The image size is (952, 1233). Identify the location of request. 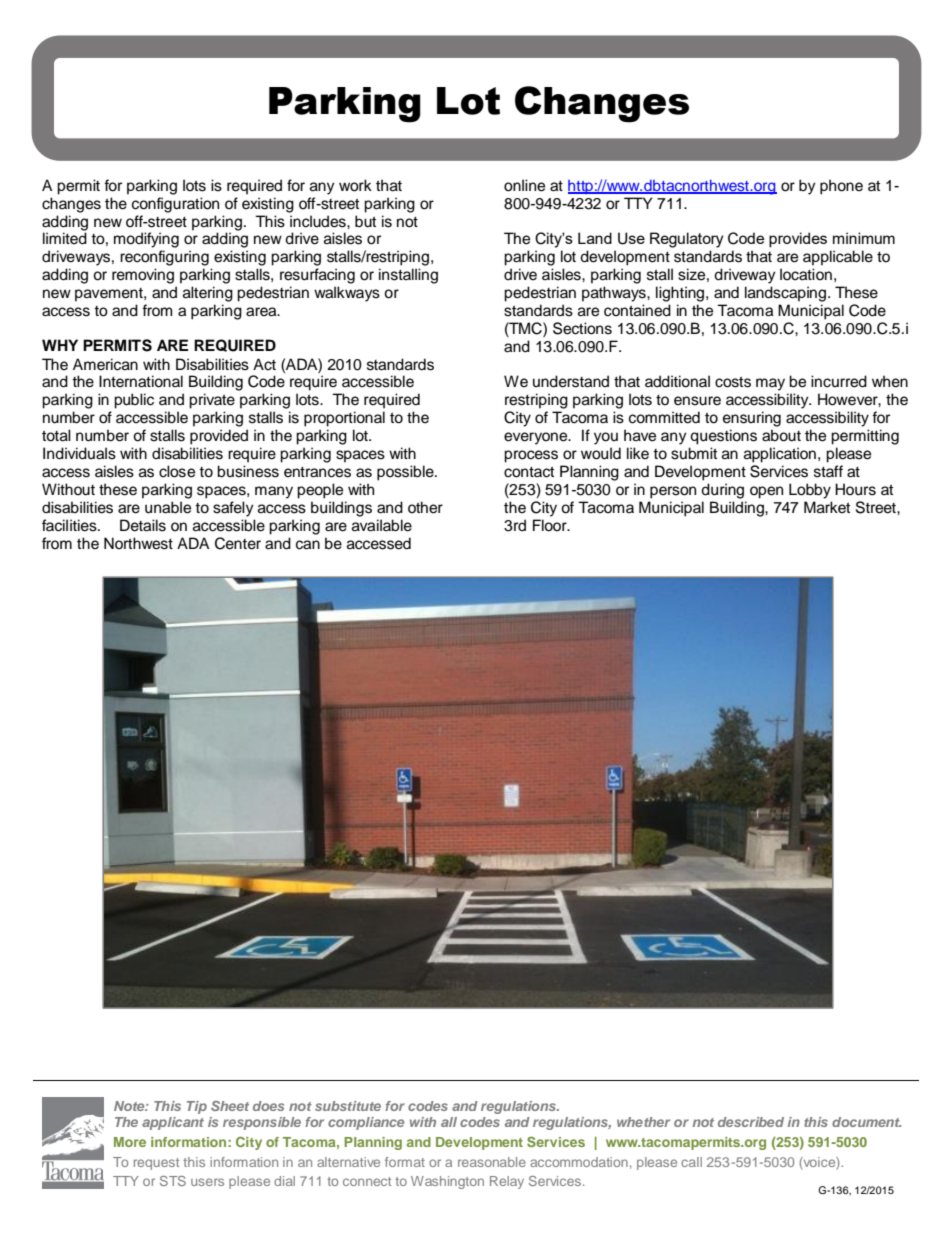
(156, 1164).
